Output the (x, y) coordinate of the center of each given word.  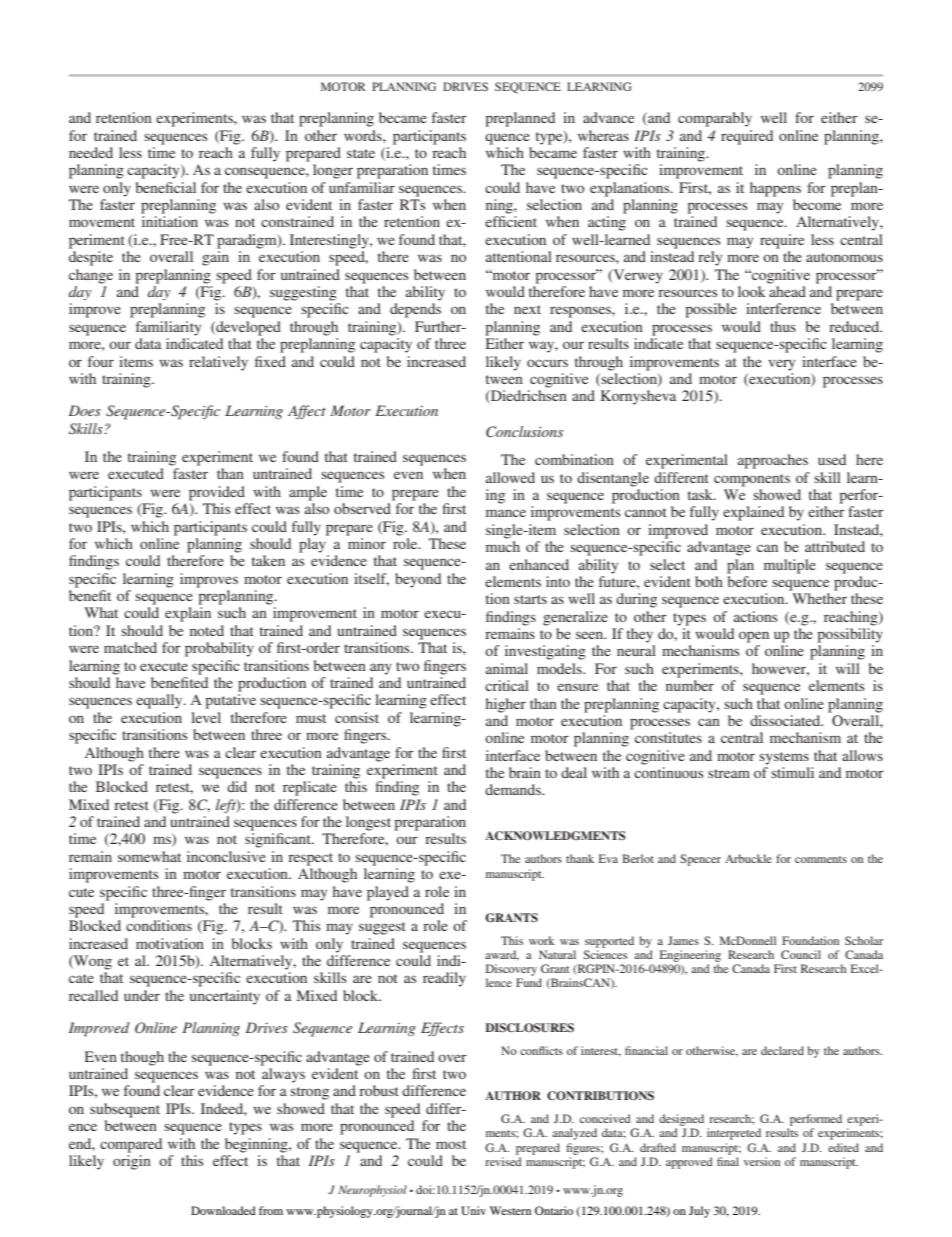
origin (132, 1162)
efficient (511, 221)
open (754, 637)
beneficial (166, 187)
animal (507, 668)
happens (775, 189)
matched (130, 647)
